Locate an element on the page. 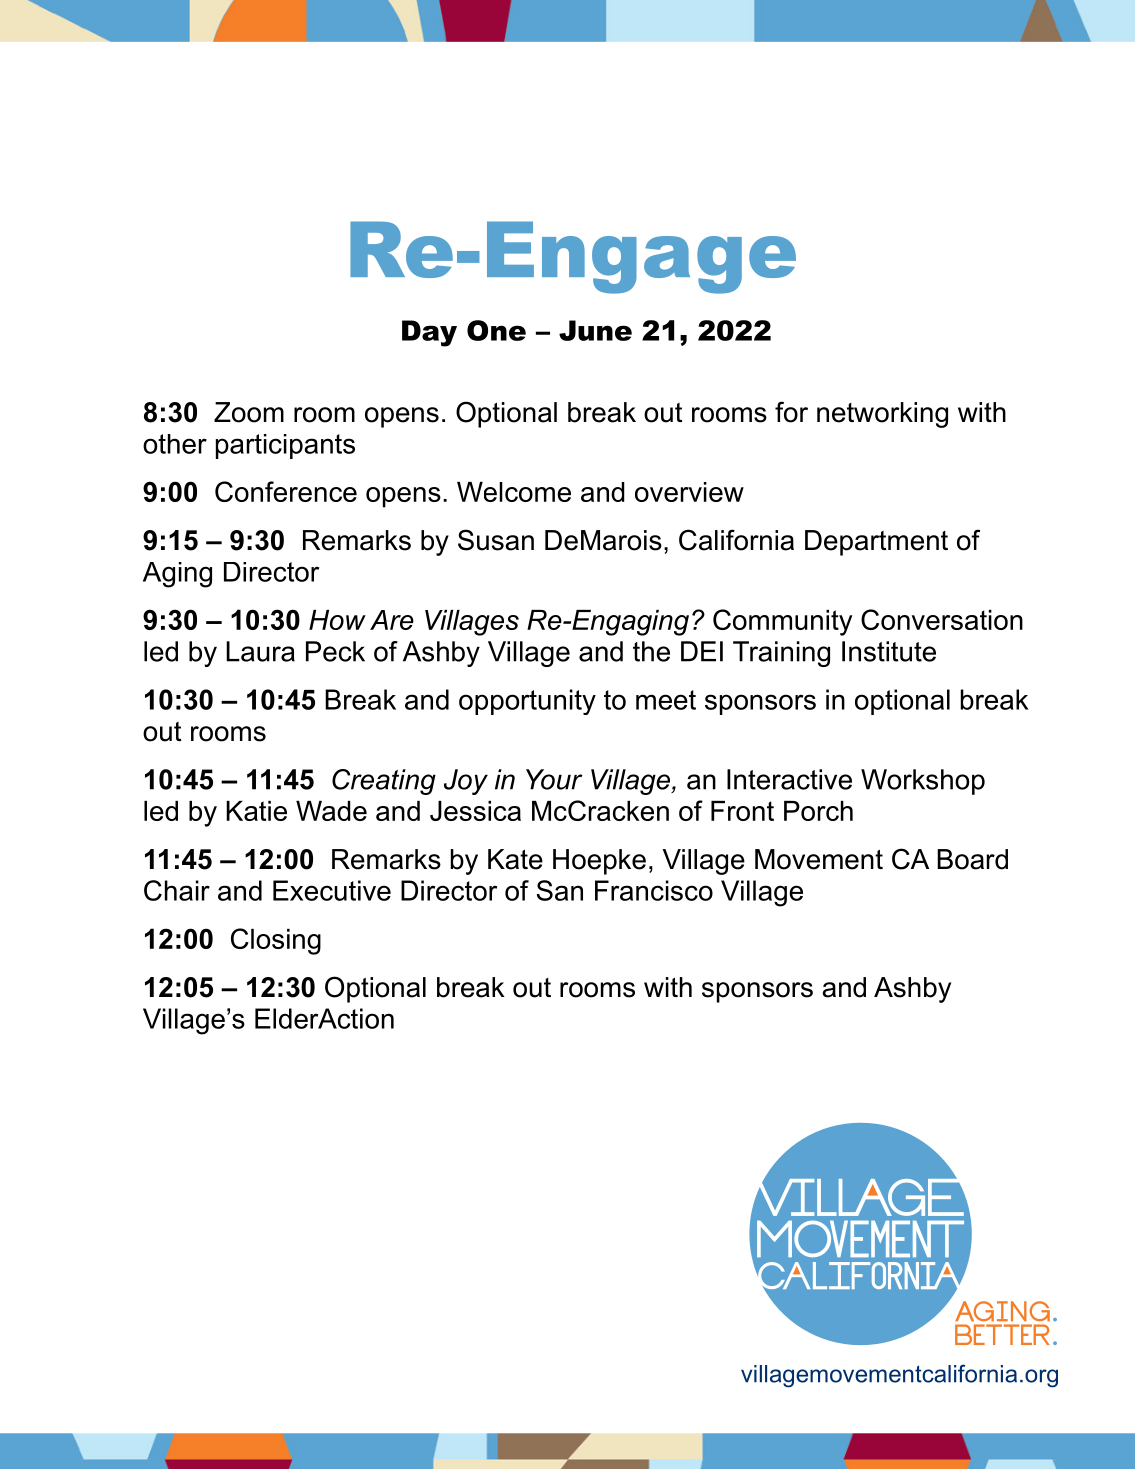 This page has width=1135, height=1469. Department is located at coordinates (876, 543).
